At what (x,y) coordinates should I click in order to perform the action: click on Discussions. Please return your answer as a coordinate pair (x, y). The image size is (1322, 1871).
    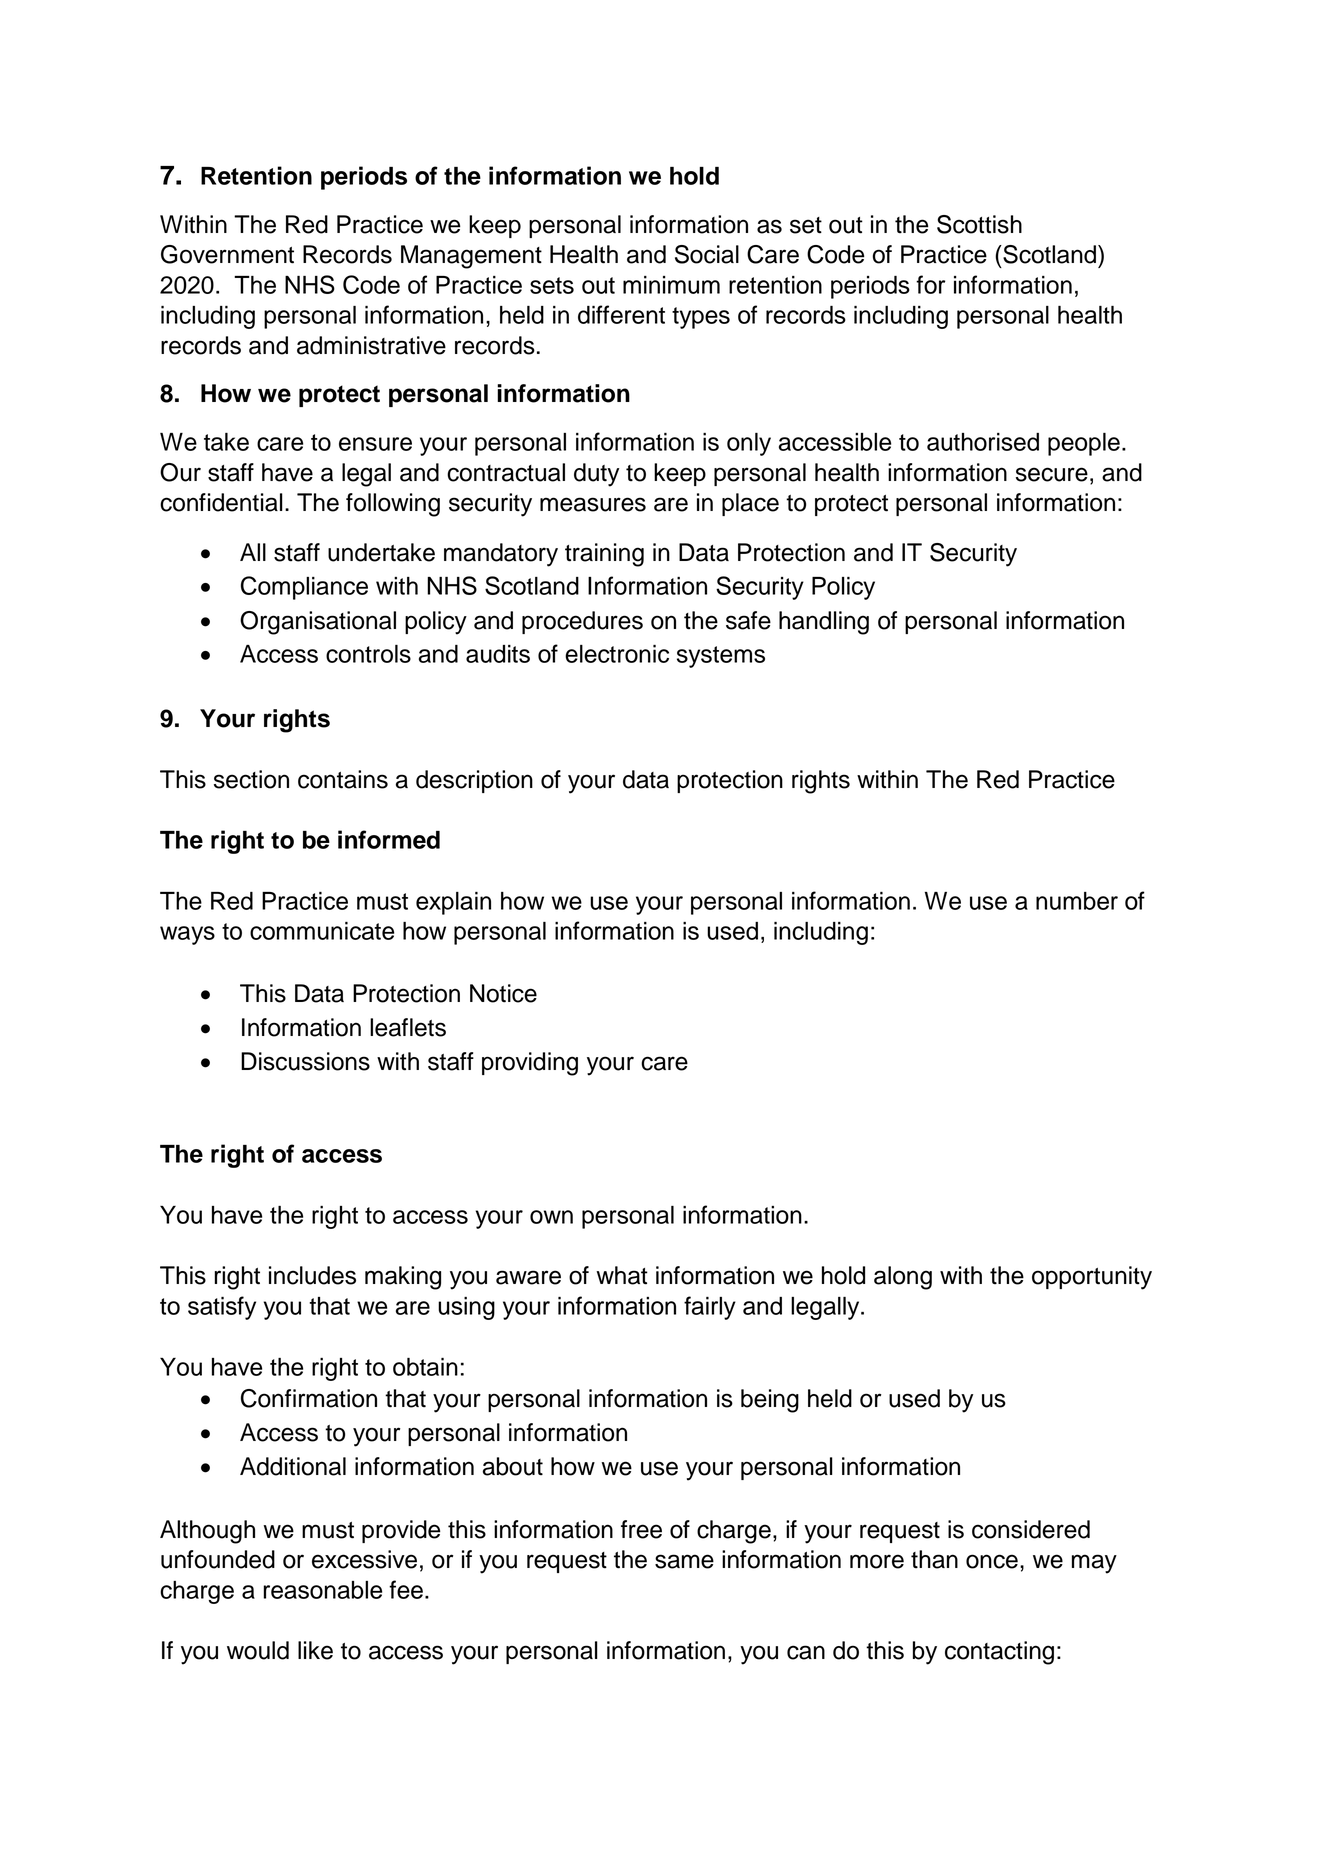
    Looking at the image, I should click on (305, 1061).
